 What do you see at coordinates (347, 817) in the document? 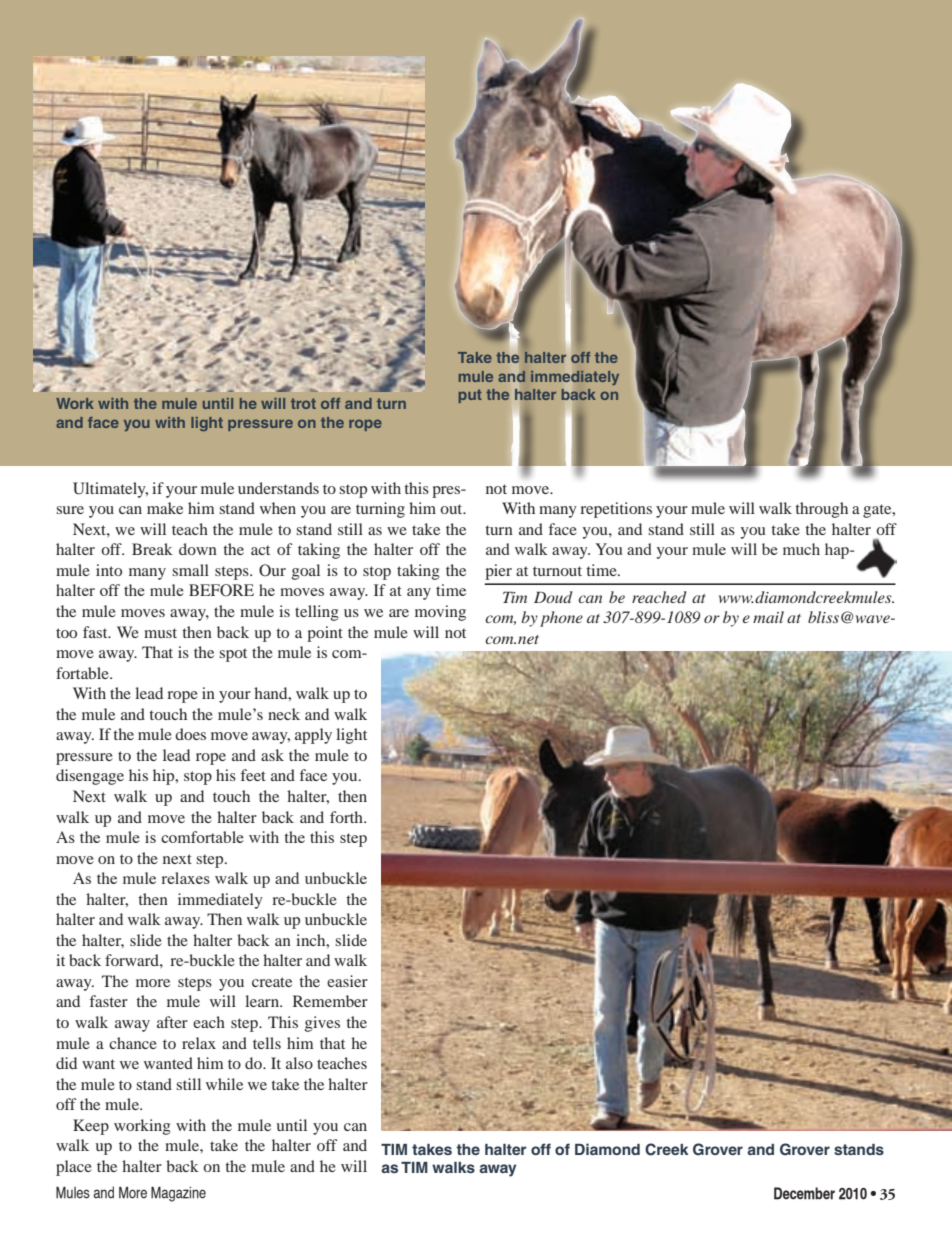
I see `forth` at bounding box center [347, 817].
